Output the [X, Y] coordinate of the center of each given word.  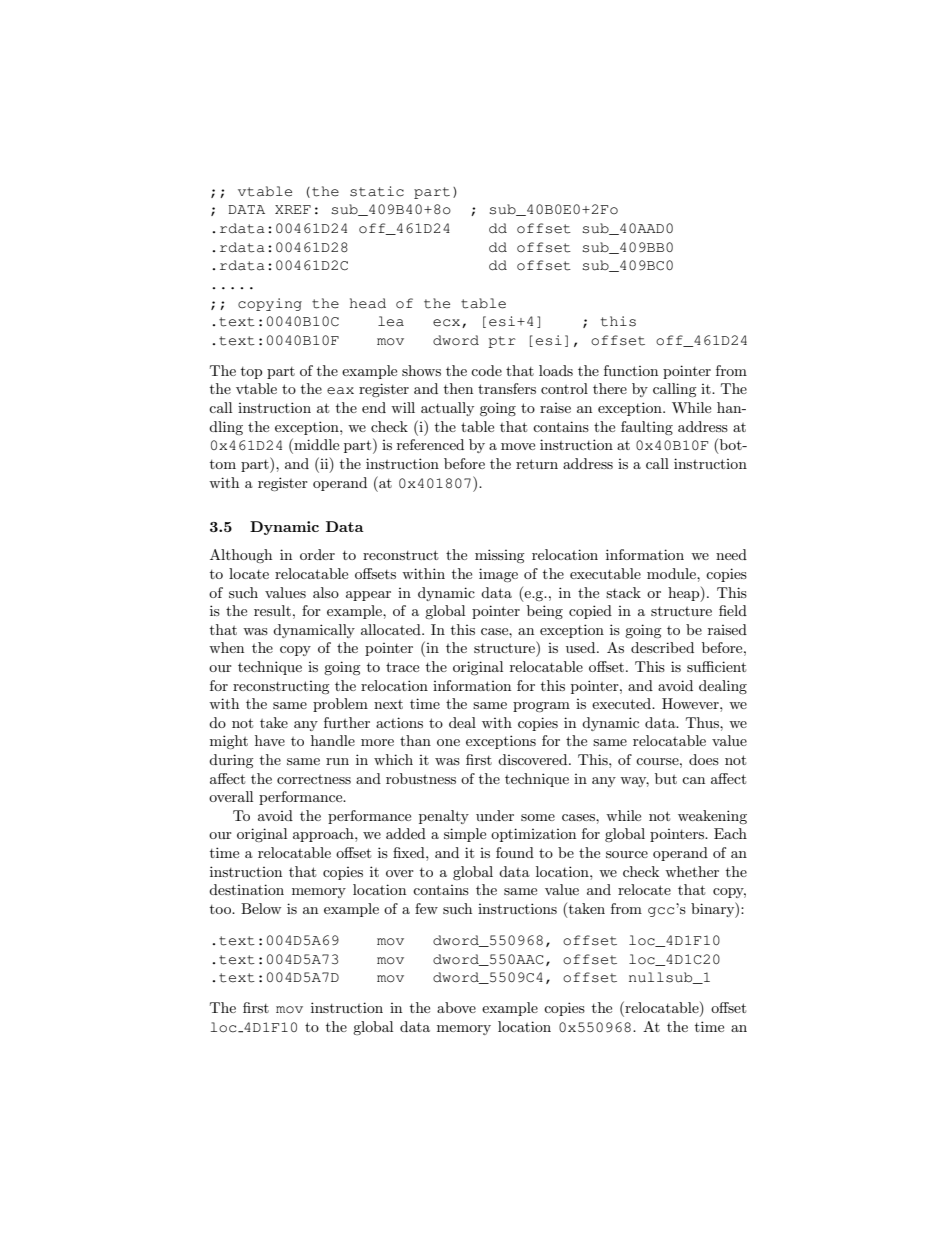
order [317, 554]
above [456, 1007]
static [377, 191]
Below [261, 908]
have [270, 740]
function [631, 370]
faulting [647, 428]
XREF [293, 209]
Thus [703, 722]
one [448, 742]
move [518, 446]
